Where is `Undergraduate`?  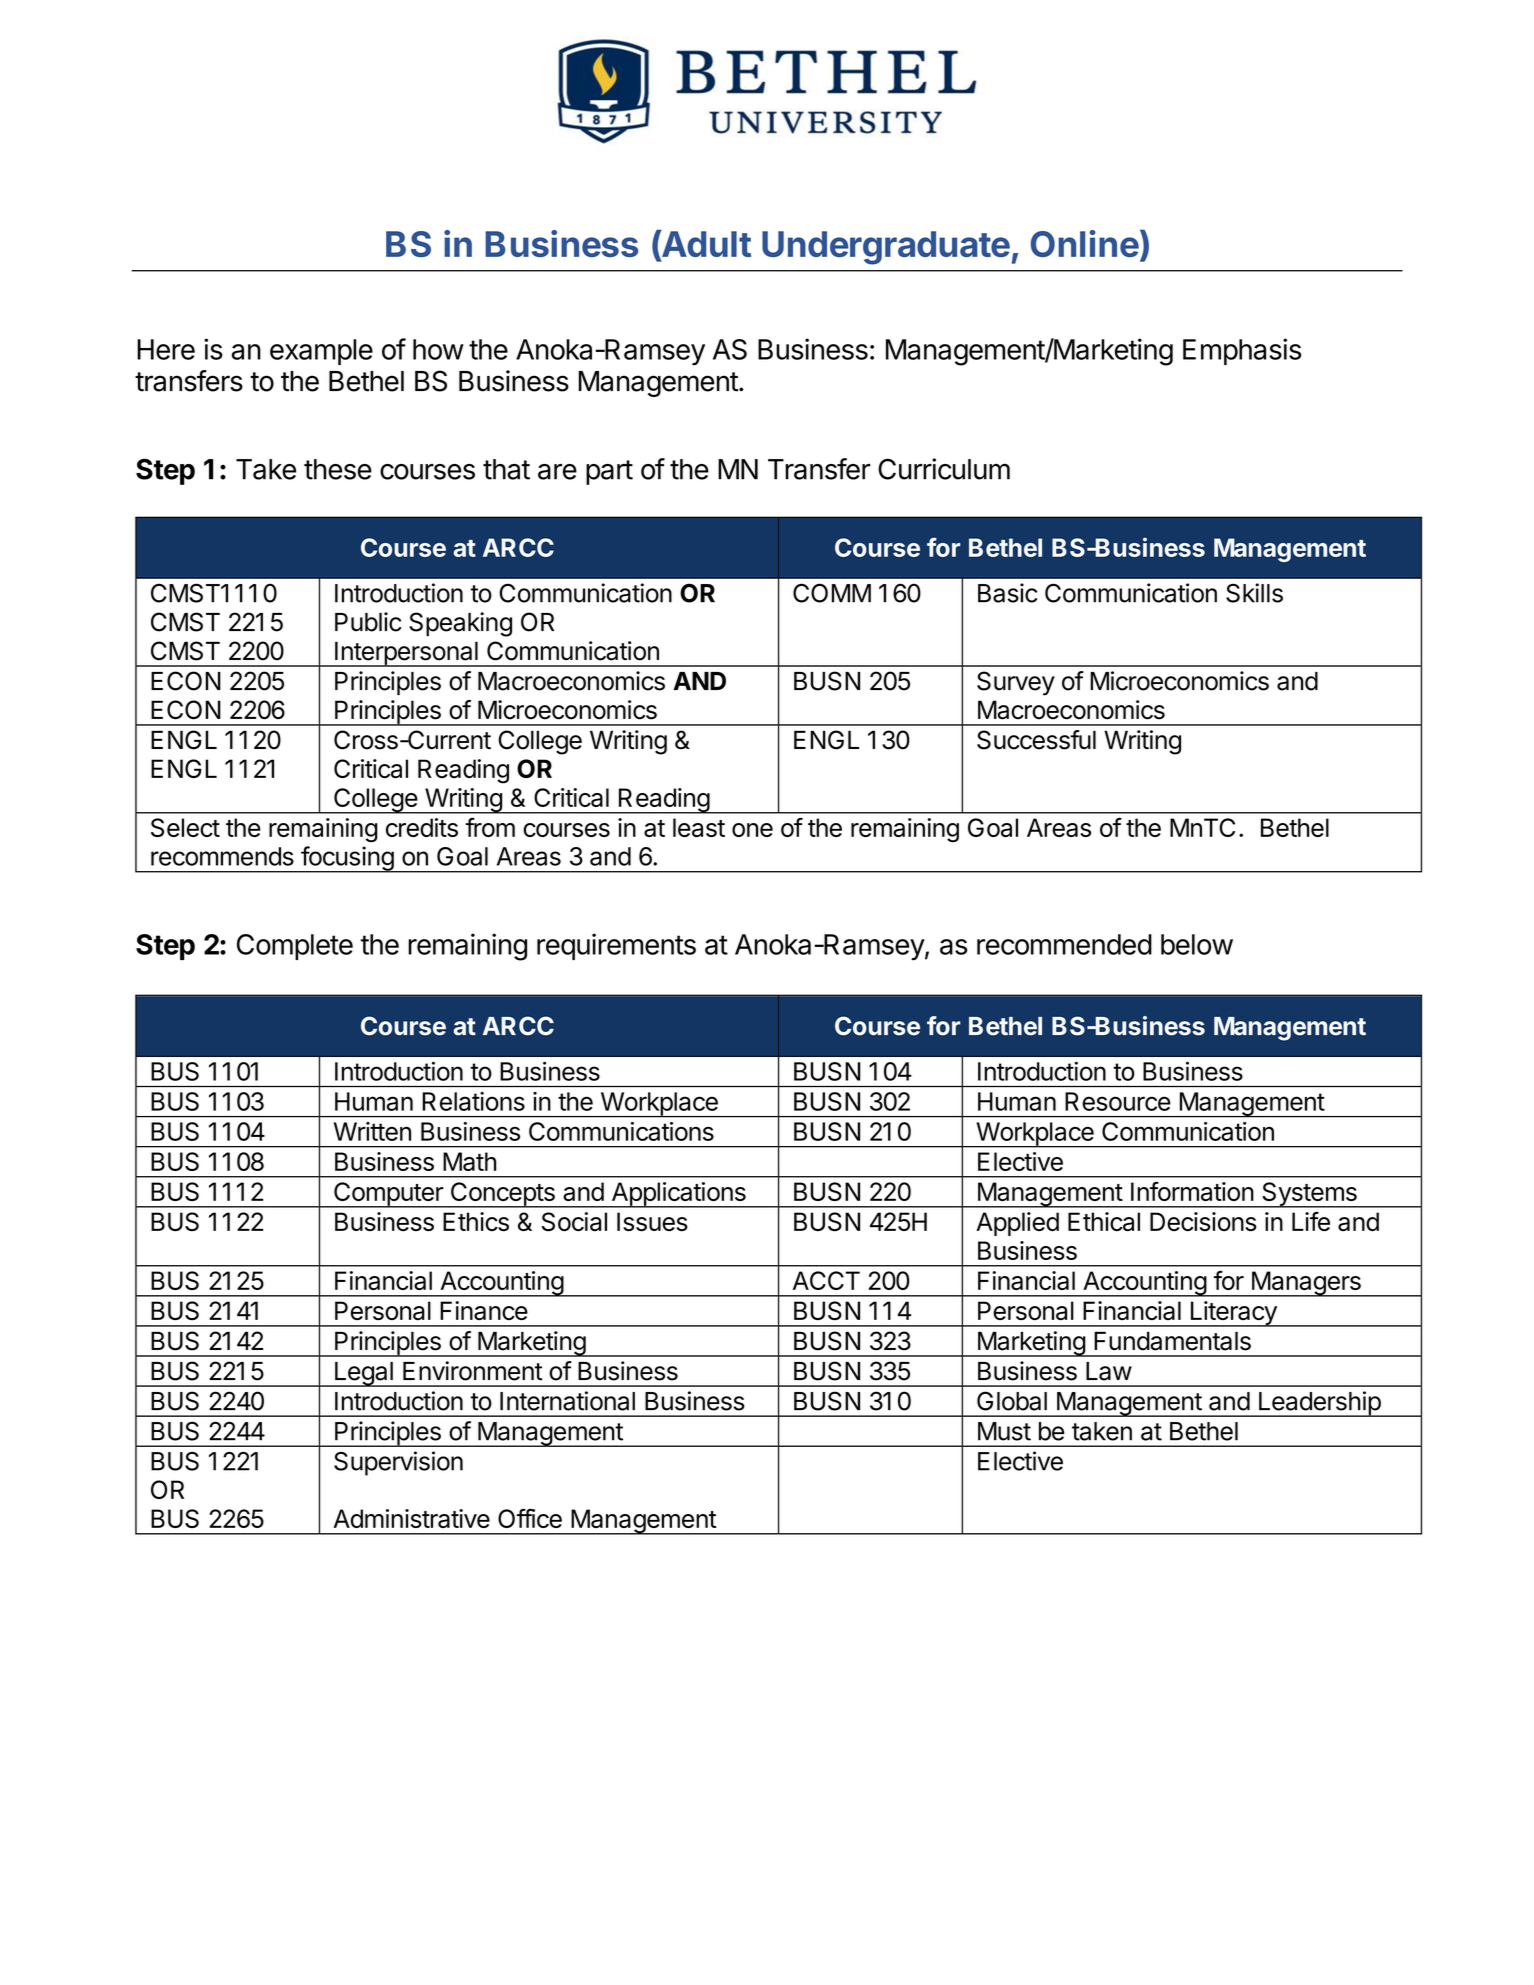
Undergraduate is located at coordinates (886, 248).
